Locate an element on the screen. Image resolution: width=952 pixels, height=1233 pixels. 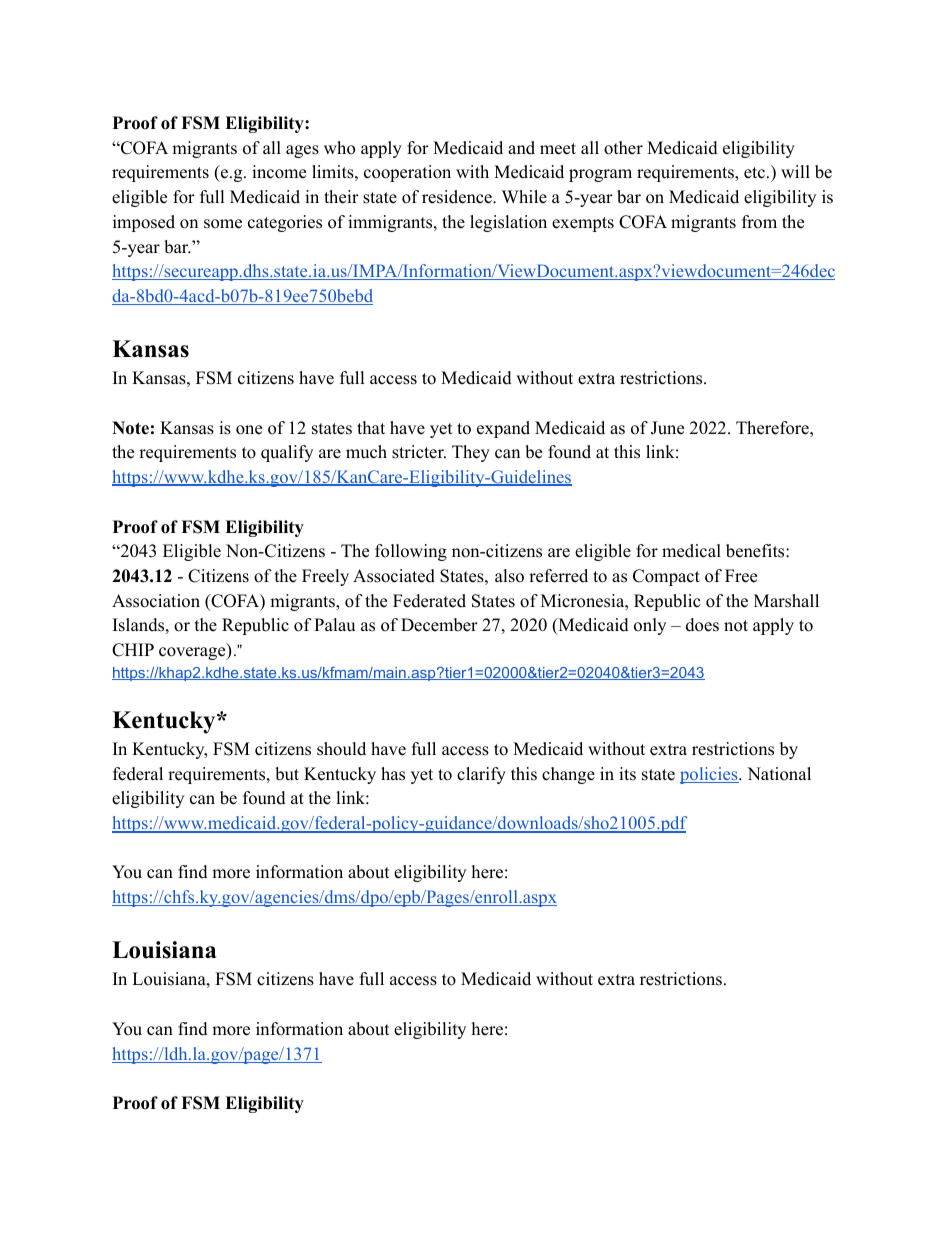
policies is located at coordinates (710, 775).
